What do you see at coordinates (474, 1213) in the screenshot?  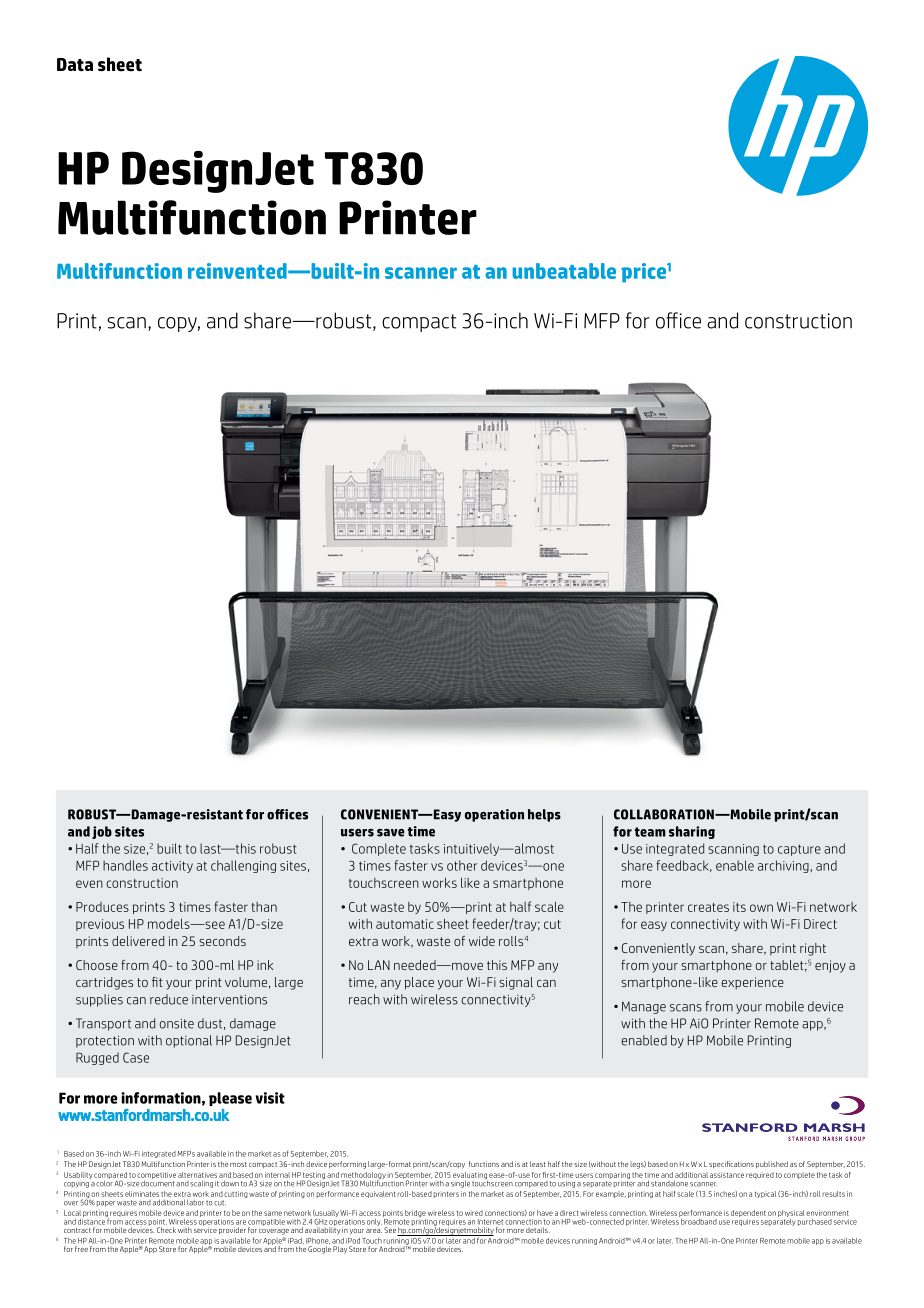 I see `wired` at bounding box center [474, 1213].
